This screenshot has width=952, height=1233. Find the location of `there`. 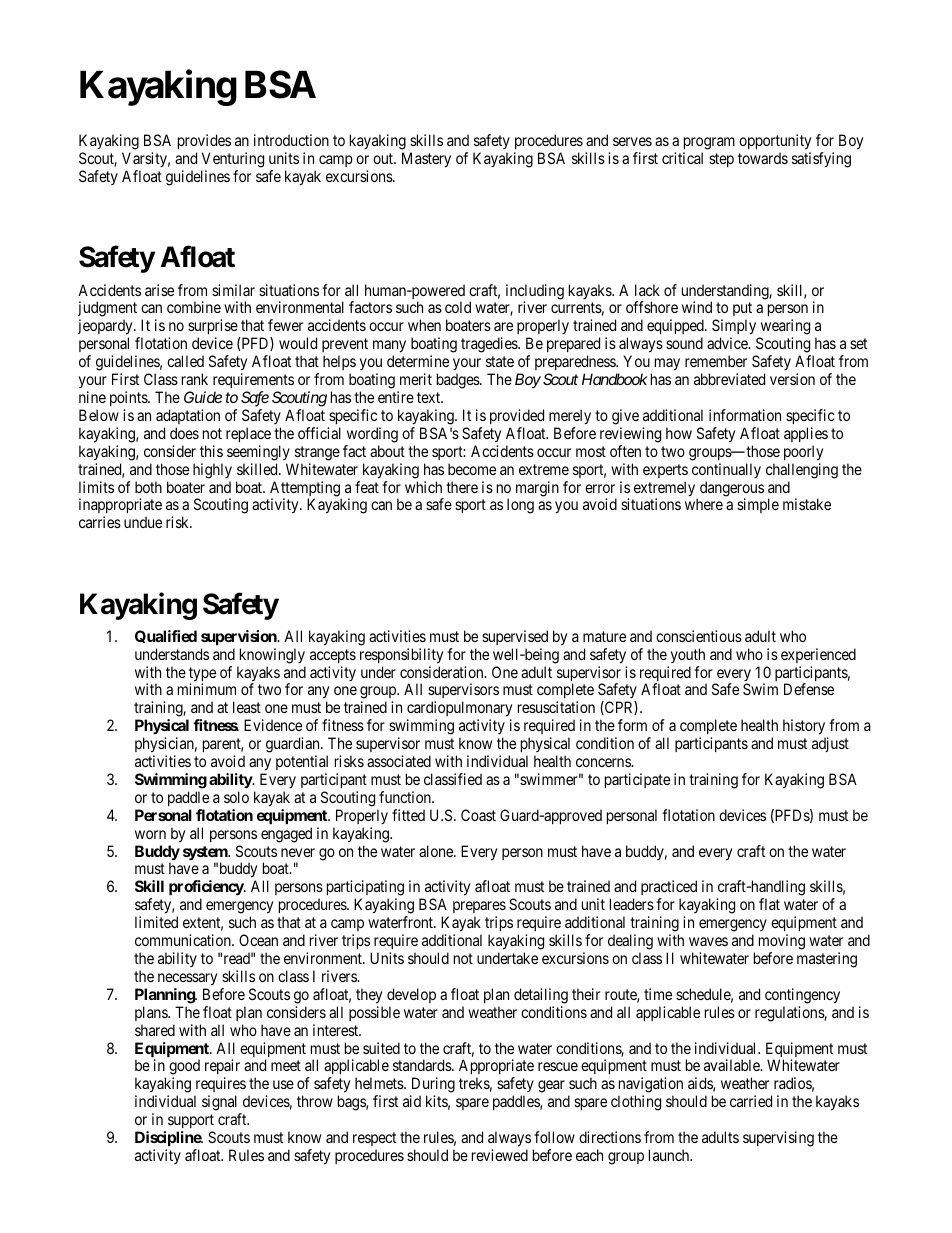

there is located at coordinates (462, 487).
